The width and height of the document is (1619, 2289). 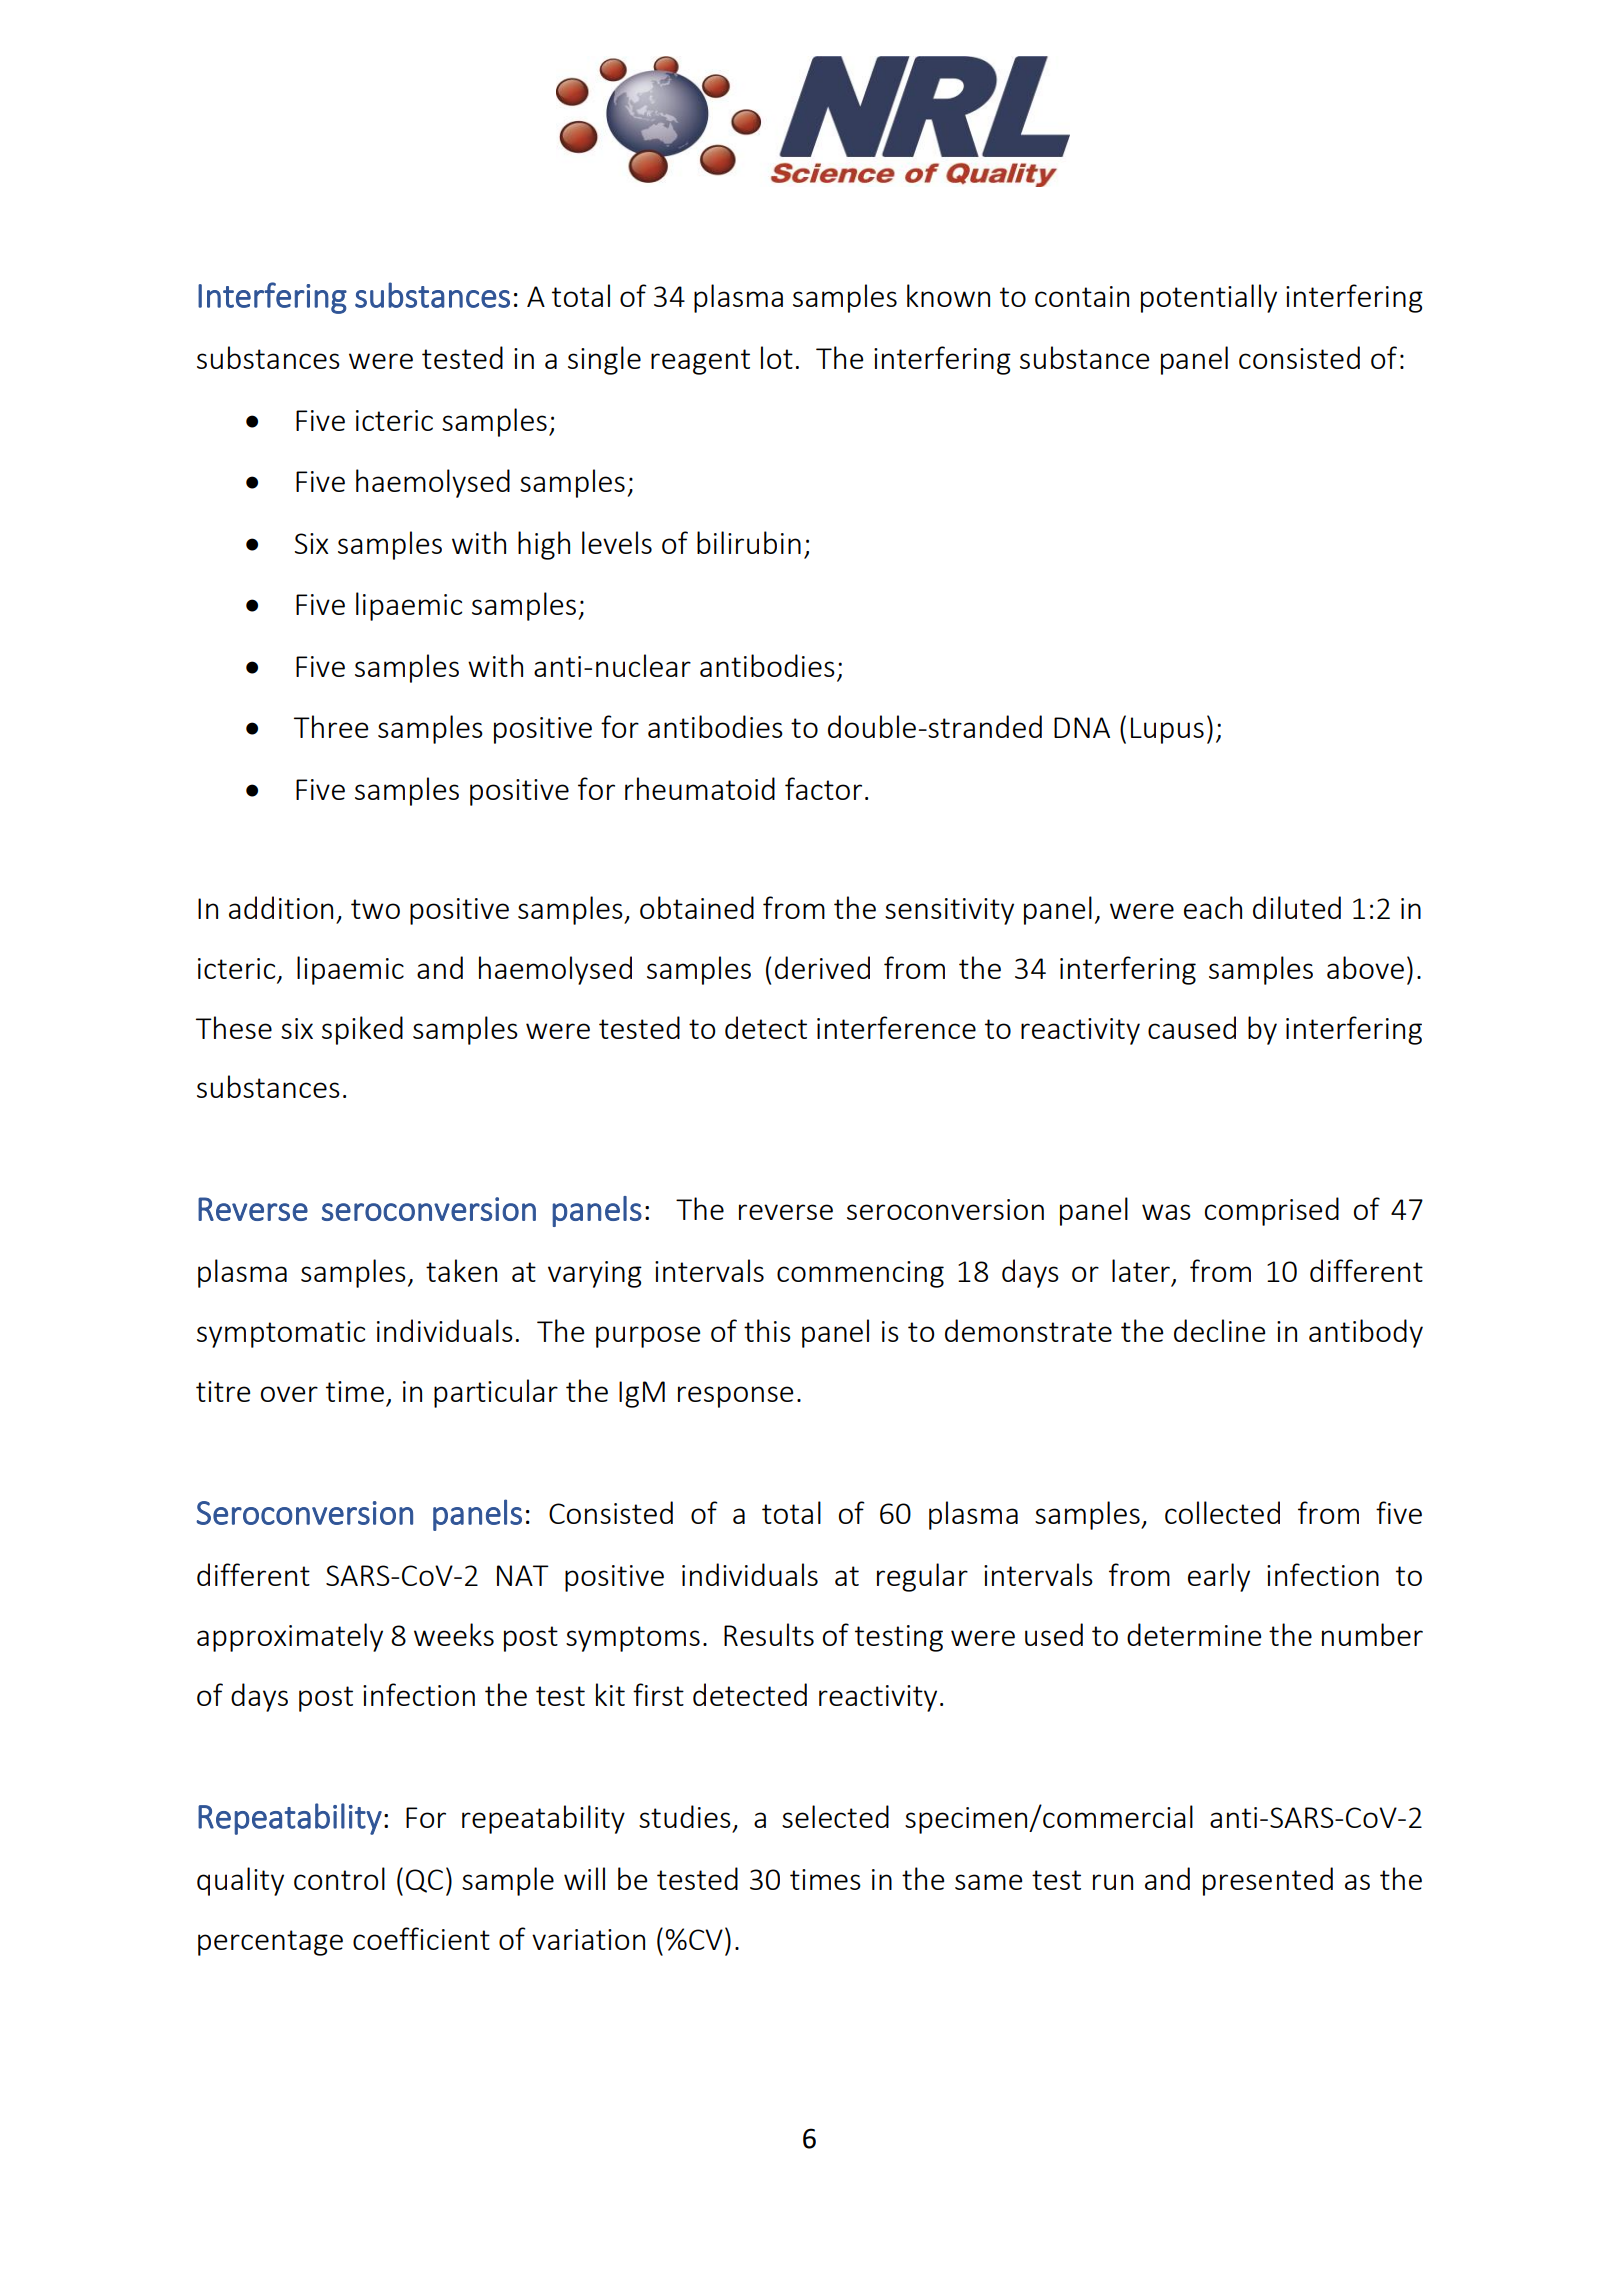 What do you see at coordinates (1167, 730) in the document?
I see `Lupus` at bounding box center [1167, 730].
